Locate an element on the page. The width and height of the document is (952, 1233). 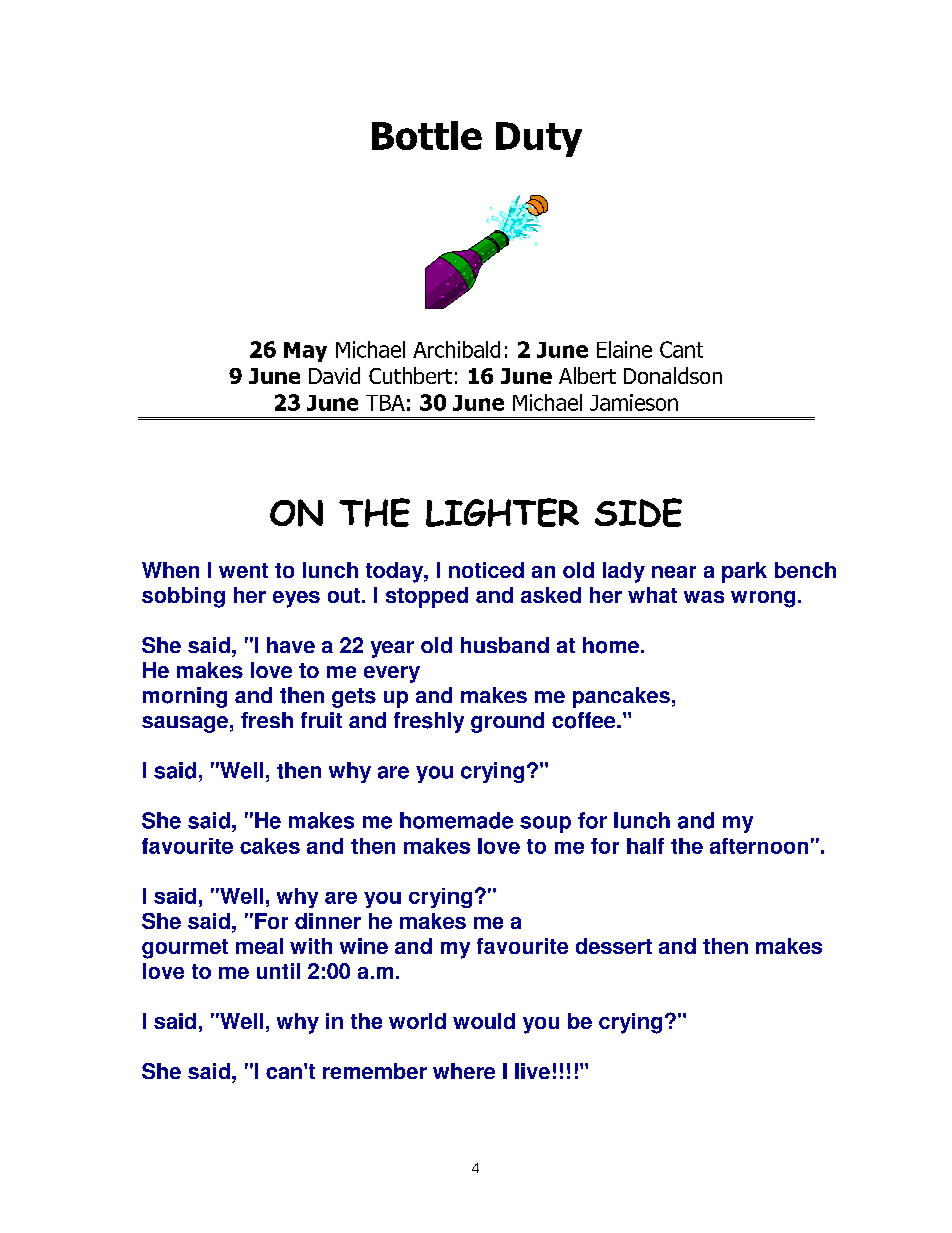
half is located at coordinates (645, 846).
